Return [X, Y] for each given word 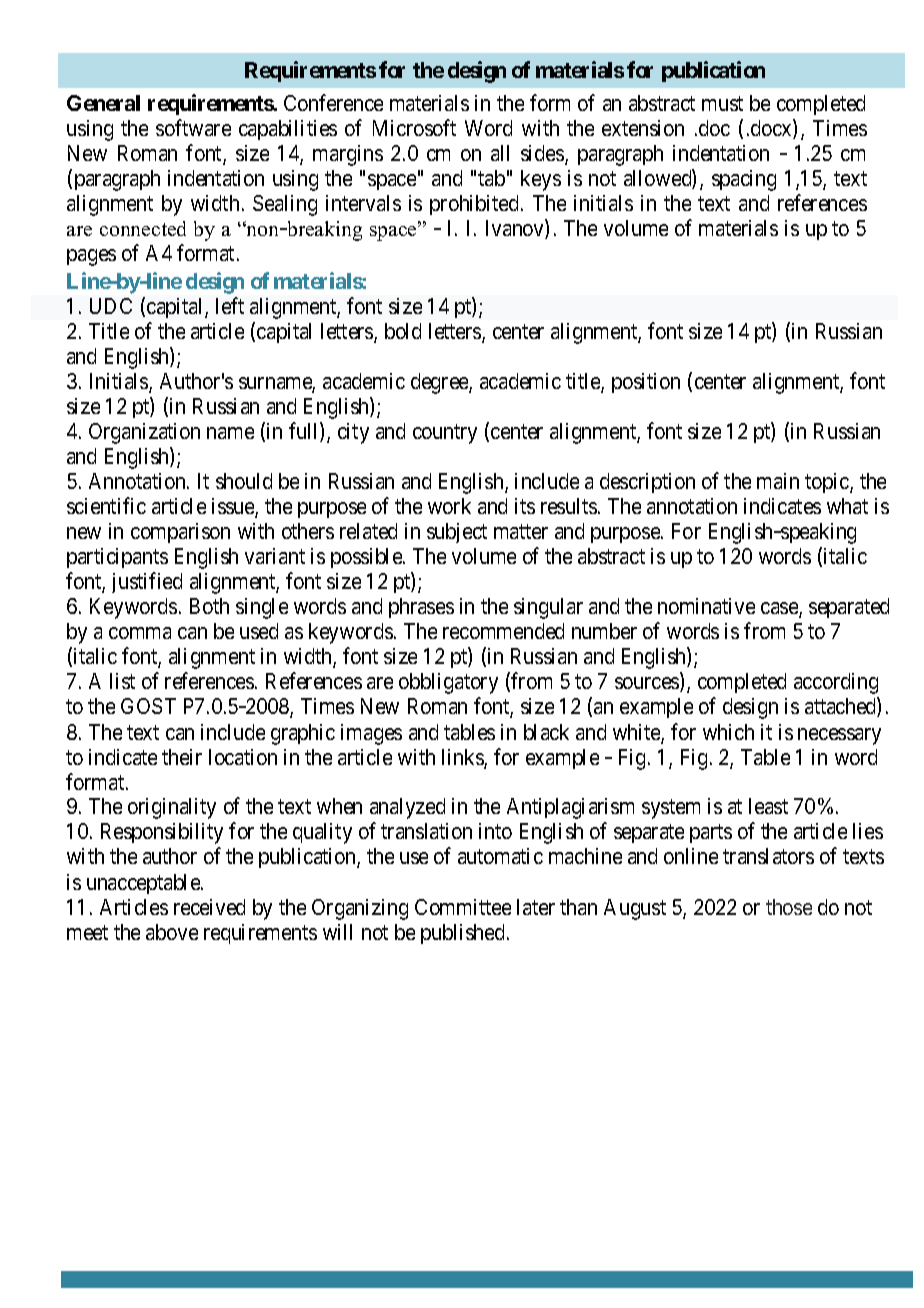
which [728, 732]
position [646, 383]
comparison [180, 533]
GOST [148, 706]
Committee [463, 907]
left [230, 305]
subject [457, 533]
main [778, 481]
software [193, 127]
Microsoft [414, 127]
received [209, 907]
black [546, 732]
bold [403, 331]
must [722, 103]
